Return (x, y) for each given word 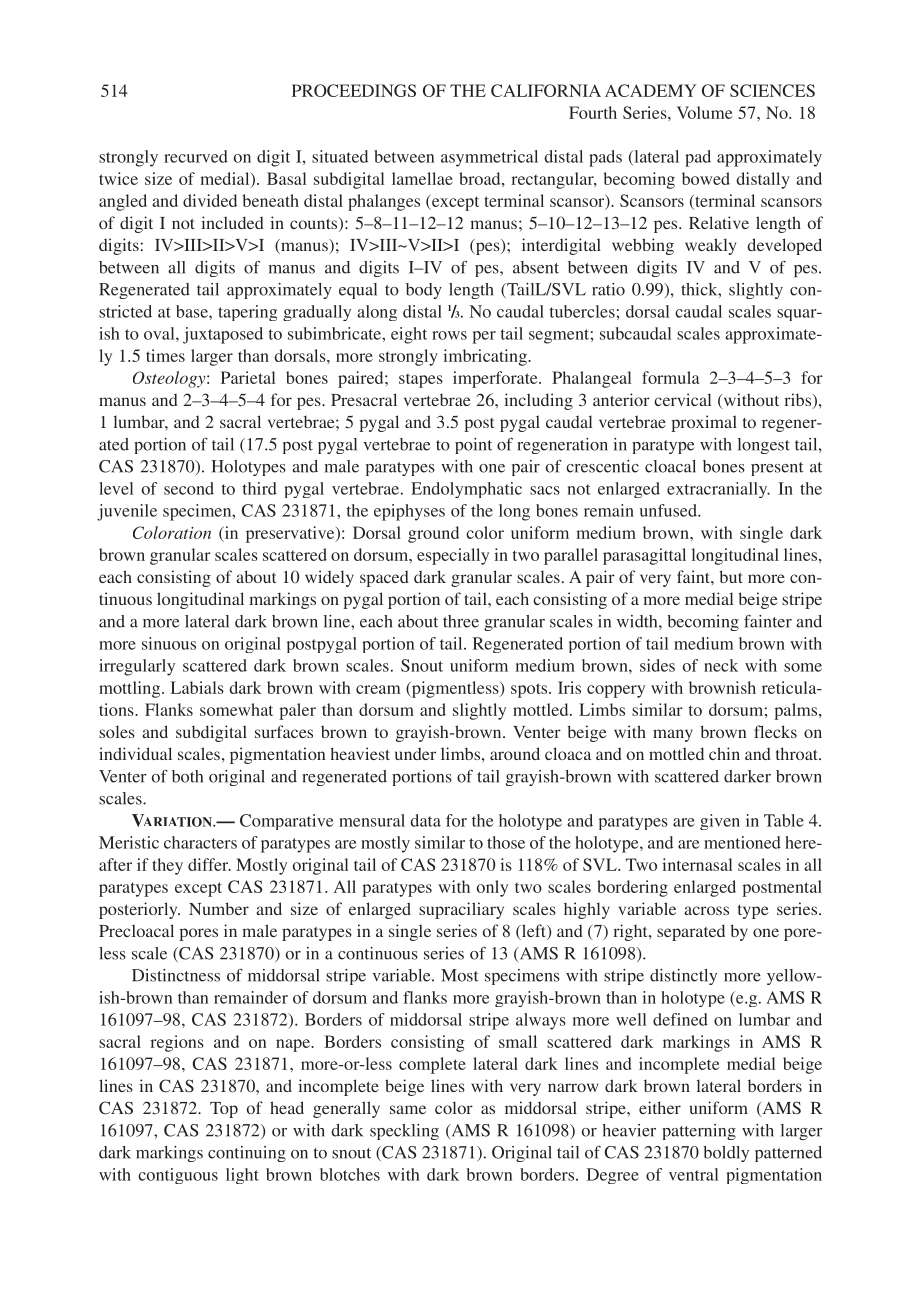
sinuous (169, 643)
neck (721, 665)
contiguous (178, 1176)
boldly (726, 1154)
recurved (196, 156)
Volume (704, 112)
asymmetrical (489, 158)
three (461, 621)
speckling (404, 1132)
